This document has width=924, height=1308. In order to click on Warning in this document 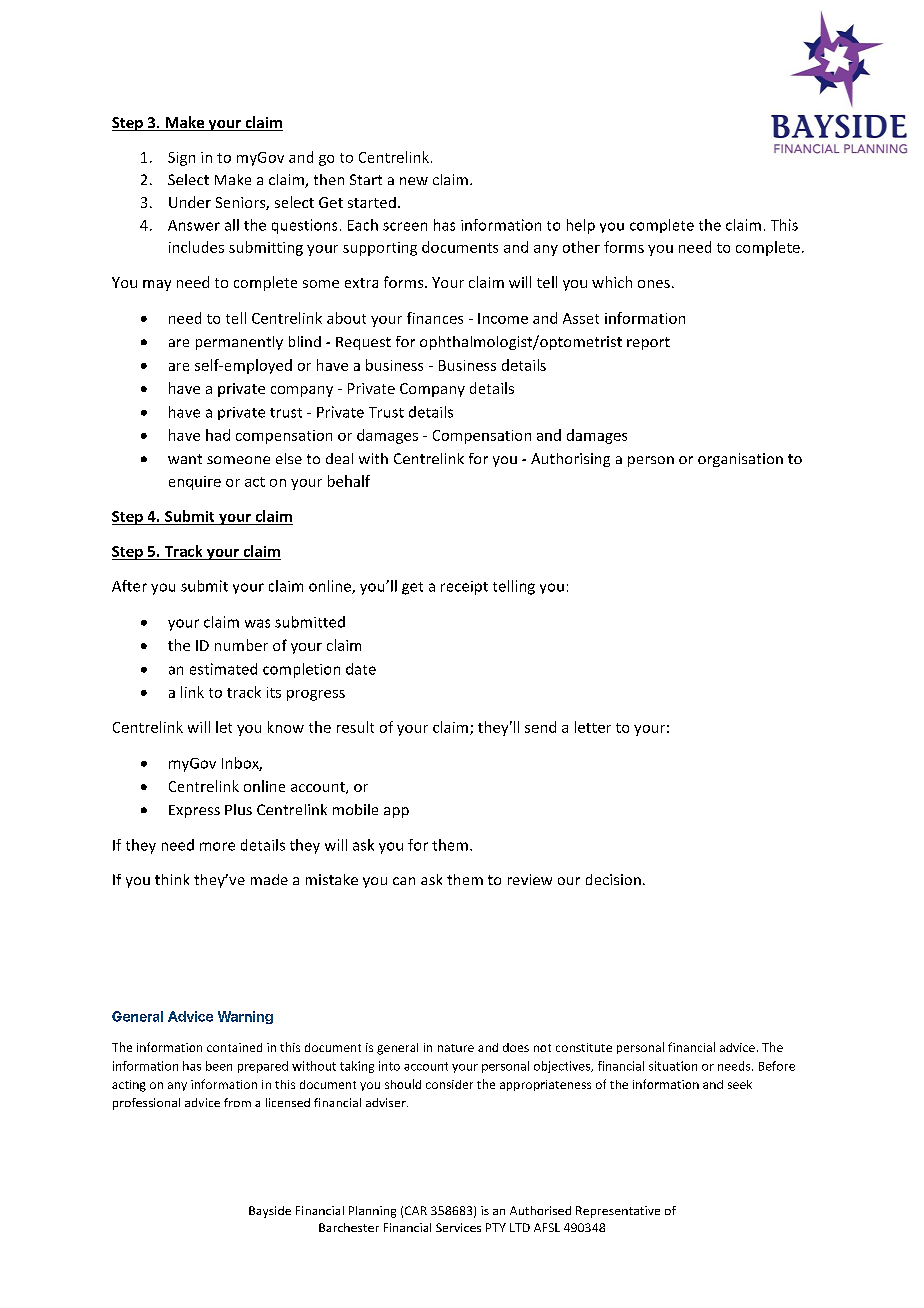, I will do `click(245, 1017)`.
